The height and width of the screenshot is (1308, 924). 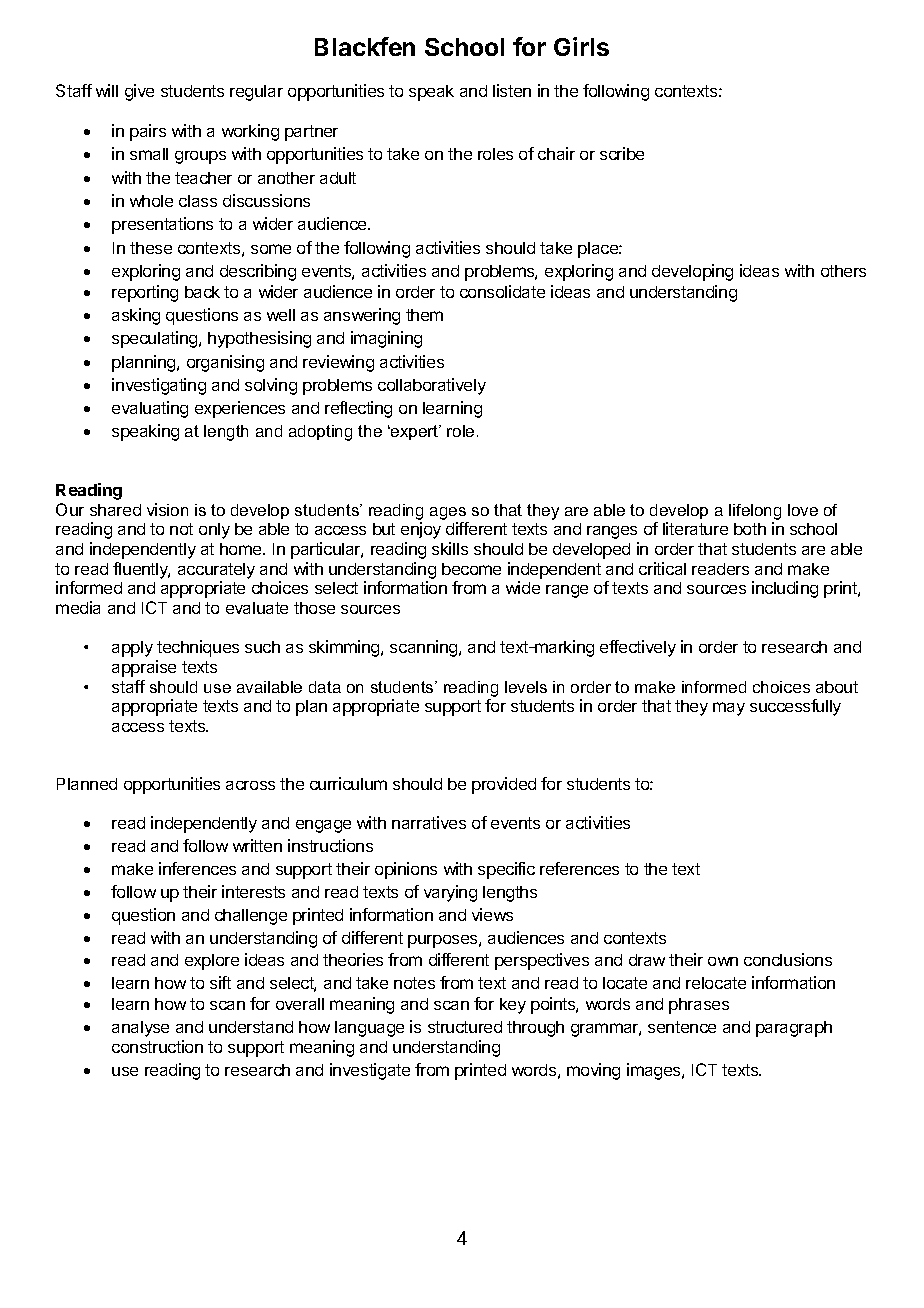 What do you see at coordinates (139, 92) in the screenshot?
I see `give` at bounding box center [139, 92].
